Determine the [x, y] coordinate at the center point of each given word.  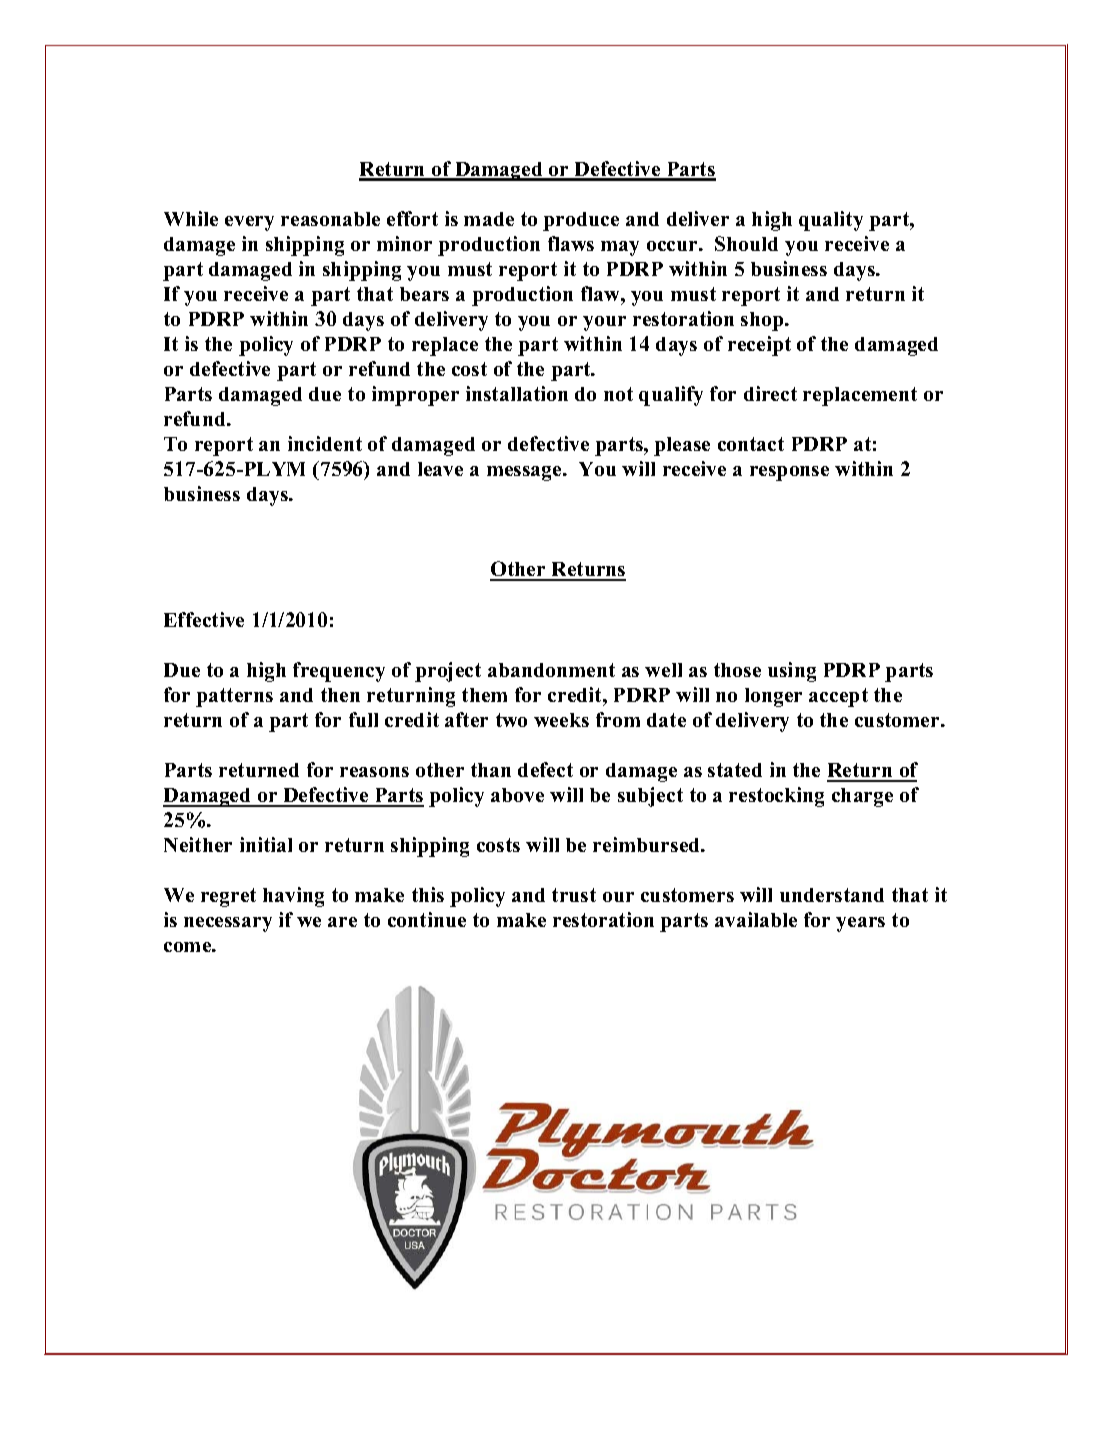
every [249, 223]
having [293, 897]
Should [746, 243]
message [525, 473]
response [789, 473]
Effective [204, 619]
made [489, 219]
